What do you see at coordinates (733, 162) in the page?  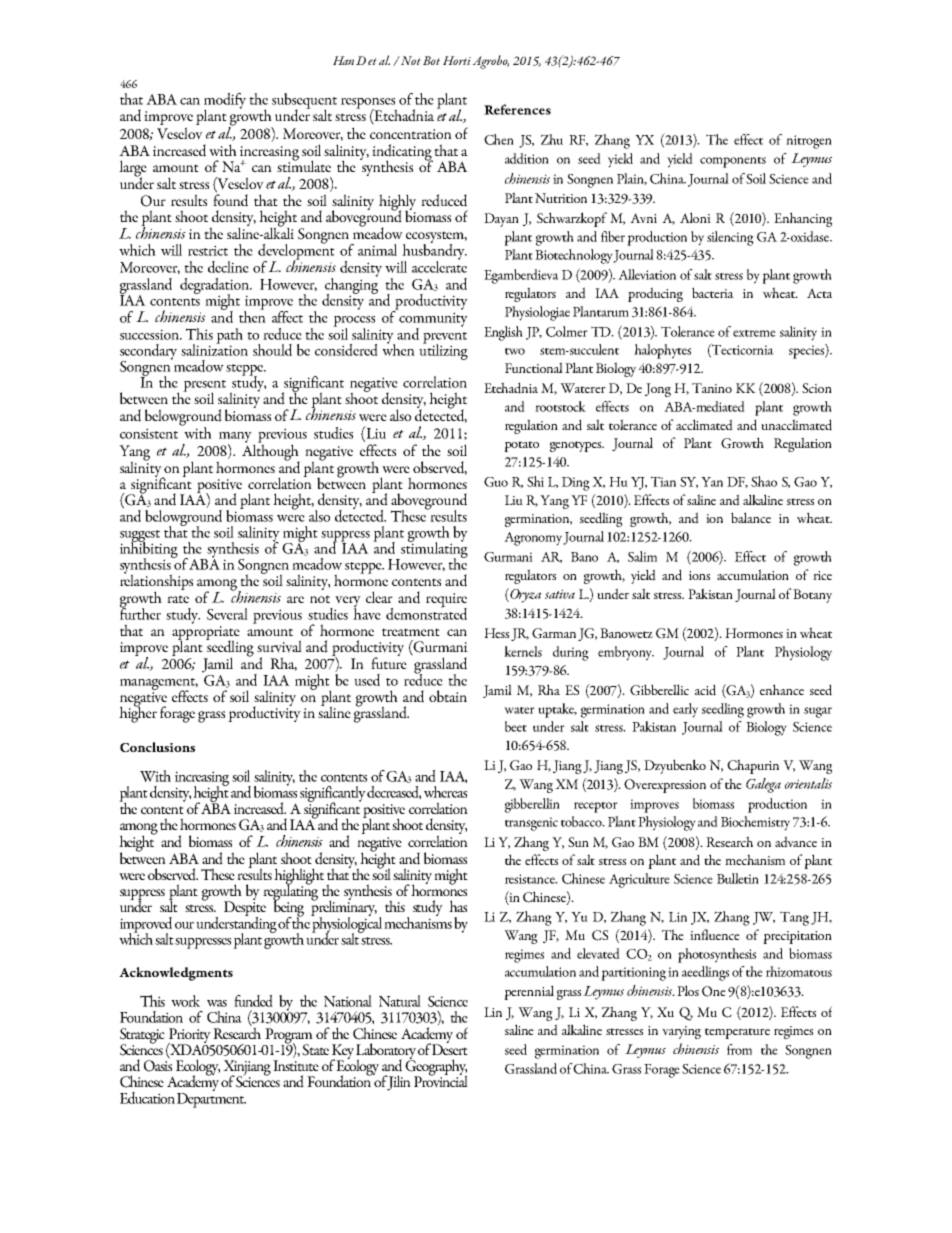 I see `components` at bounding box center [733, 162].
